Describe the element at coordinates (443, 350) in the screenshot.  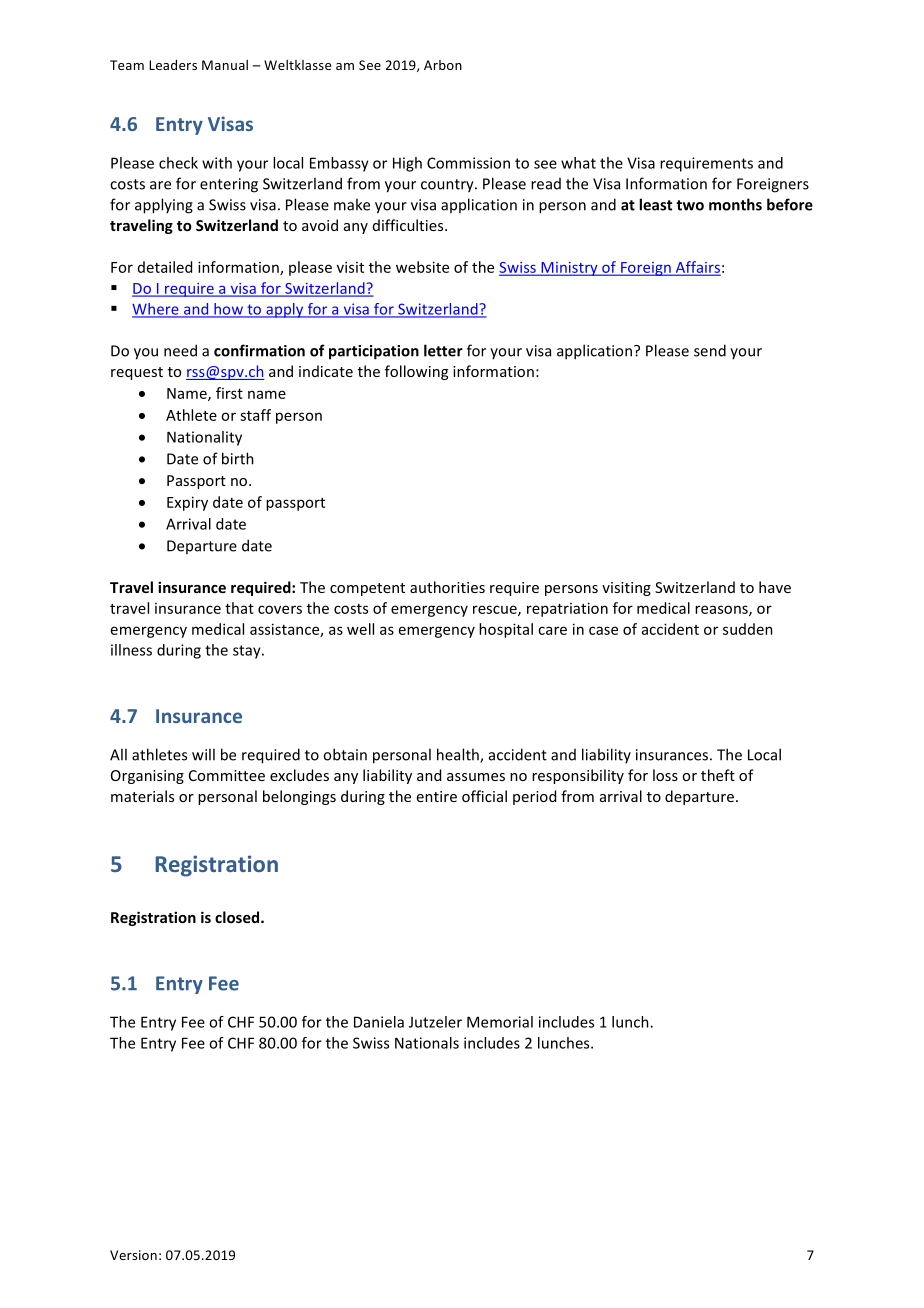
I see `letter` at that location.
